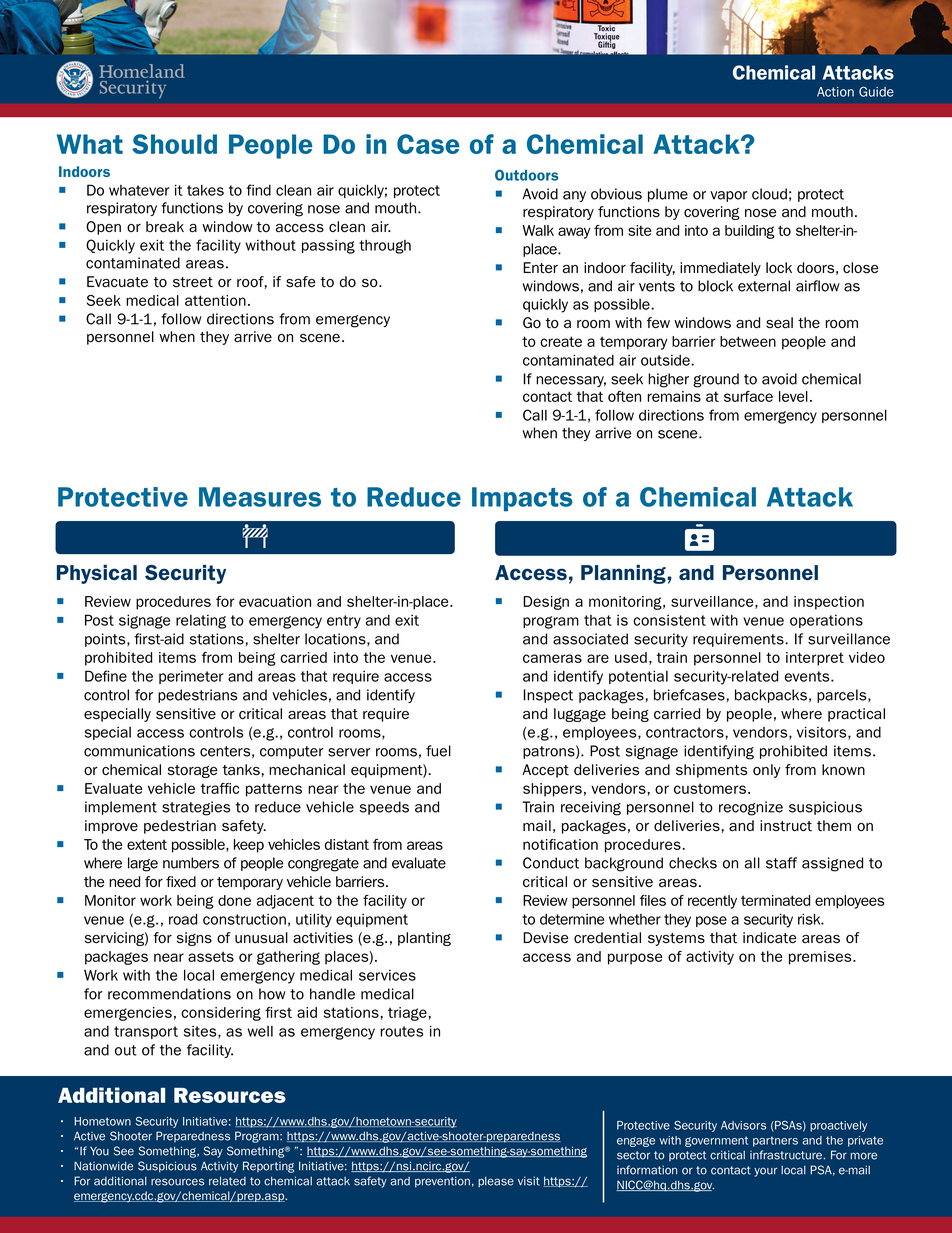 This image has height=1233, width=952. I want to click on terminated, so click(775, 900).
